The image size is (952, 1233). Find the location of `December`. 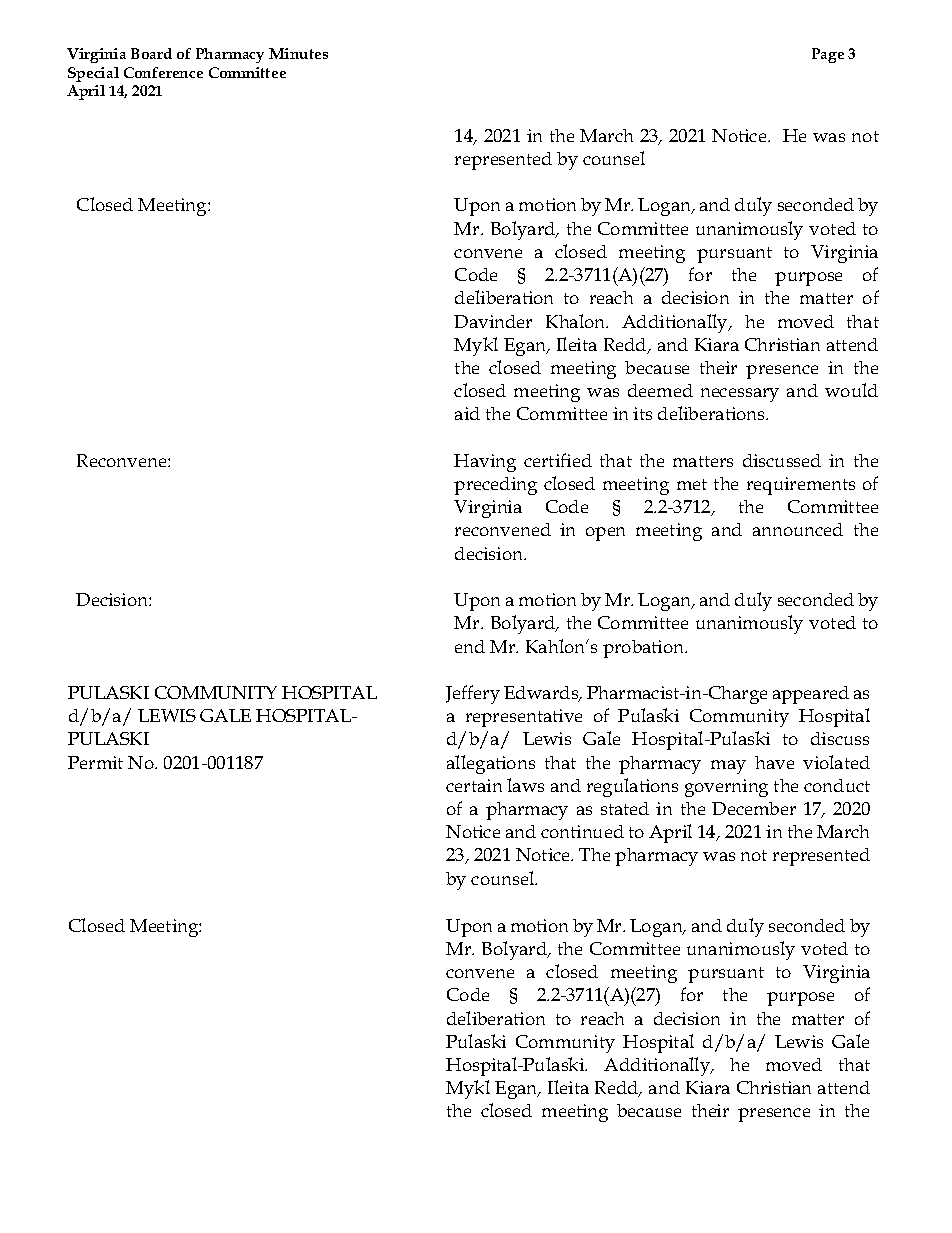

December is located at coordinates (754, 808).
